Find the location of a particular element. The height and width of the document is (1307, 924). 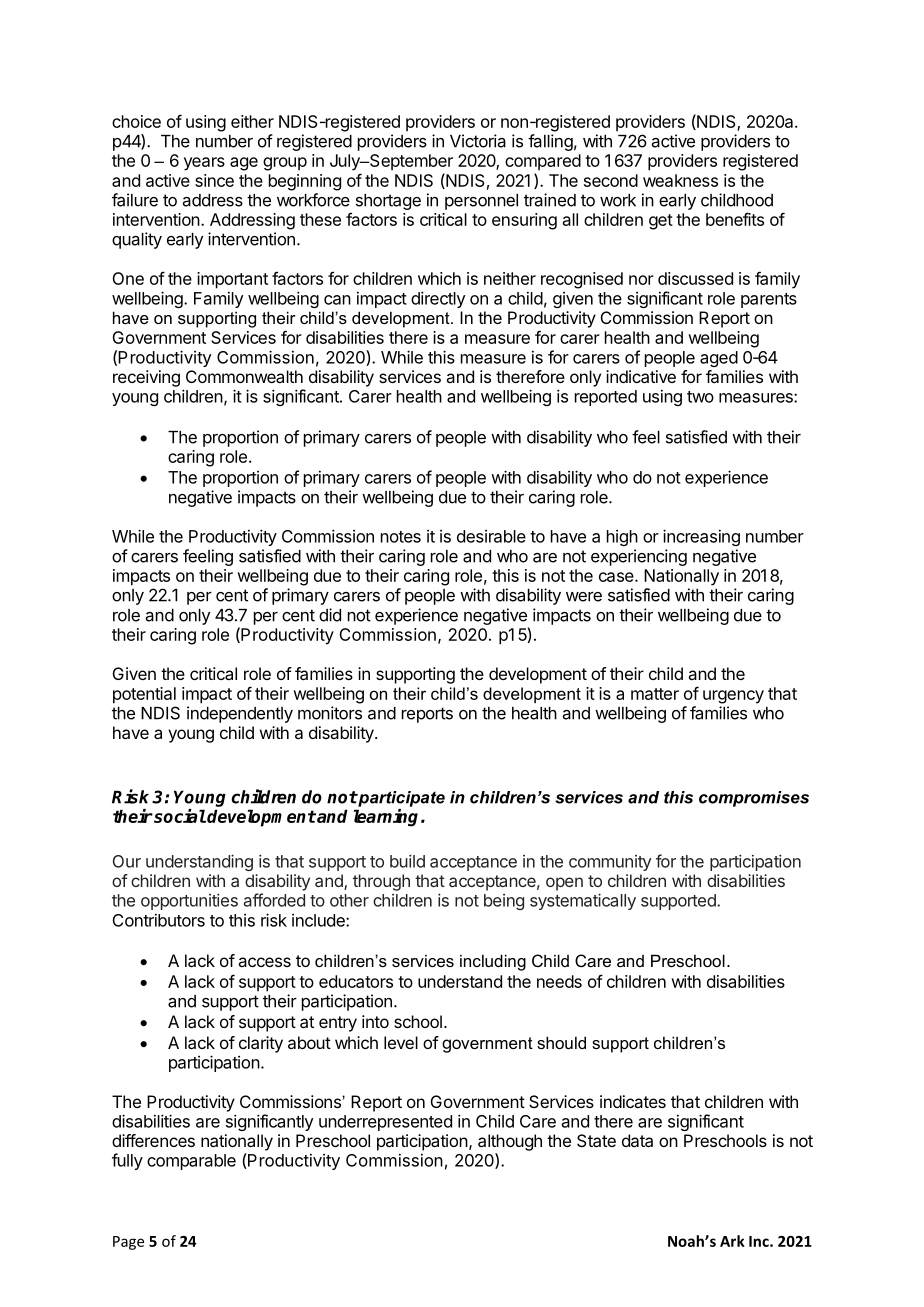

matter is located at coordinates (655, 694).
